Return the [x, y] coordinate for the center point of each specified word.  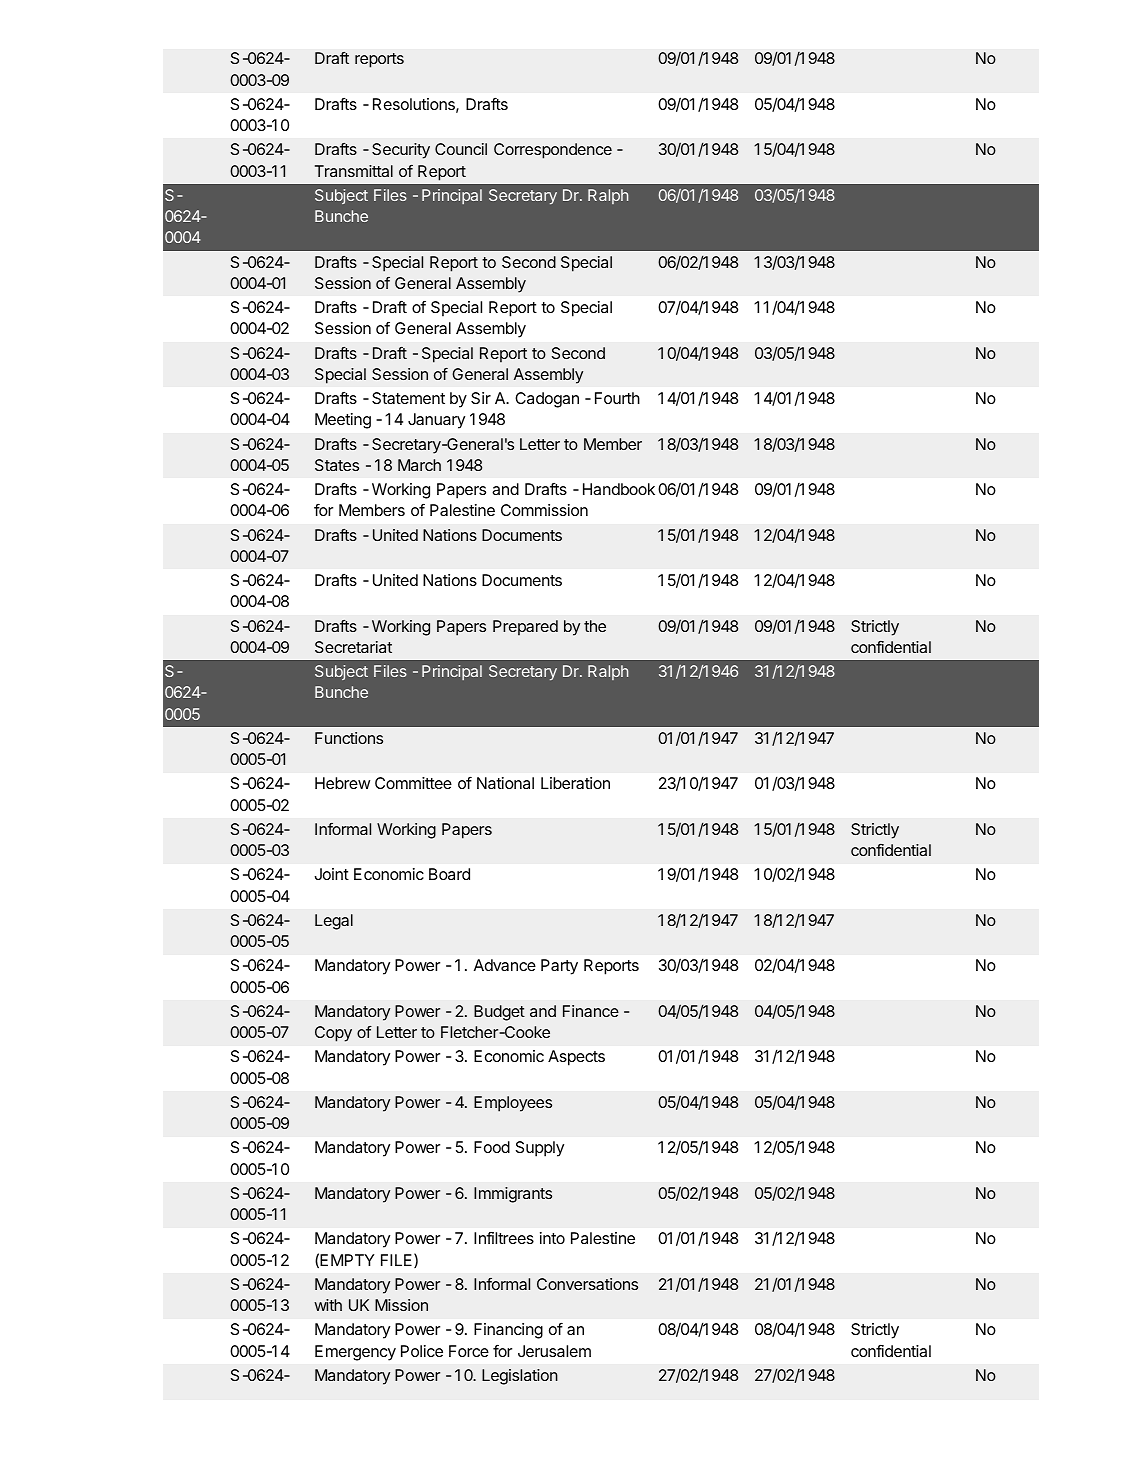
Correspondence [553, 151]
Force [469, 1351]
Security [401, 151]
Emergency [355, 1353]
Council [461, 149]
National [505, 783]
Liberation [575, 783]
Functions [349, 738]
